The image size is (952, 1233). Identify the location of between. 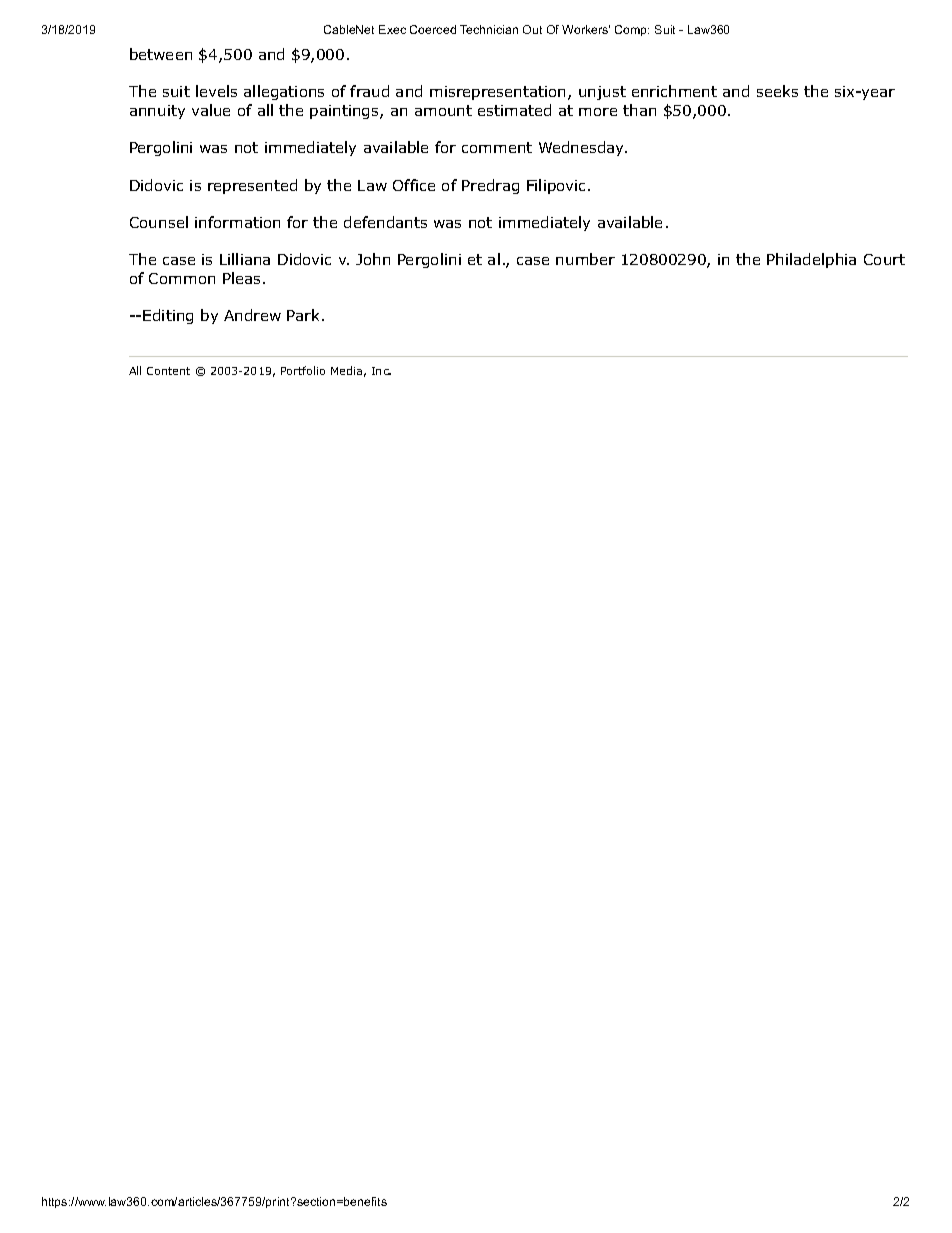
(161, 54).
